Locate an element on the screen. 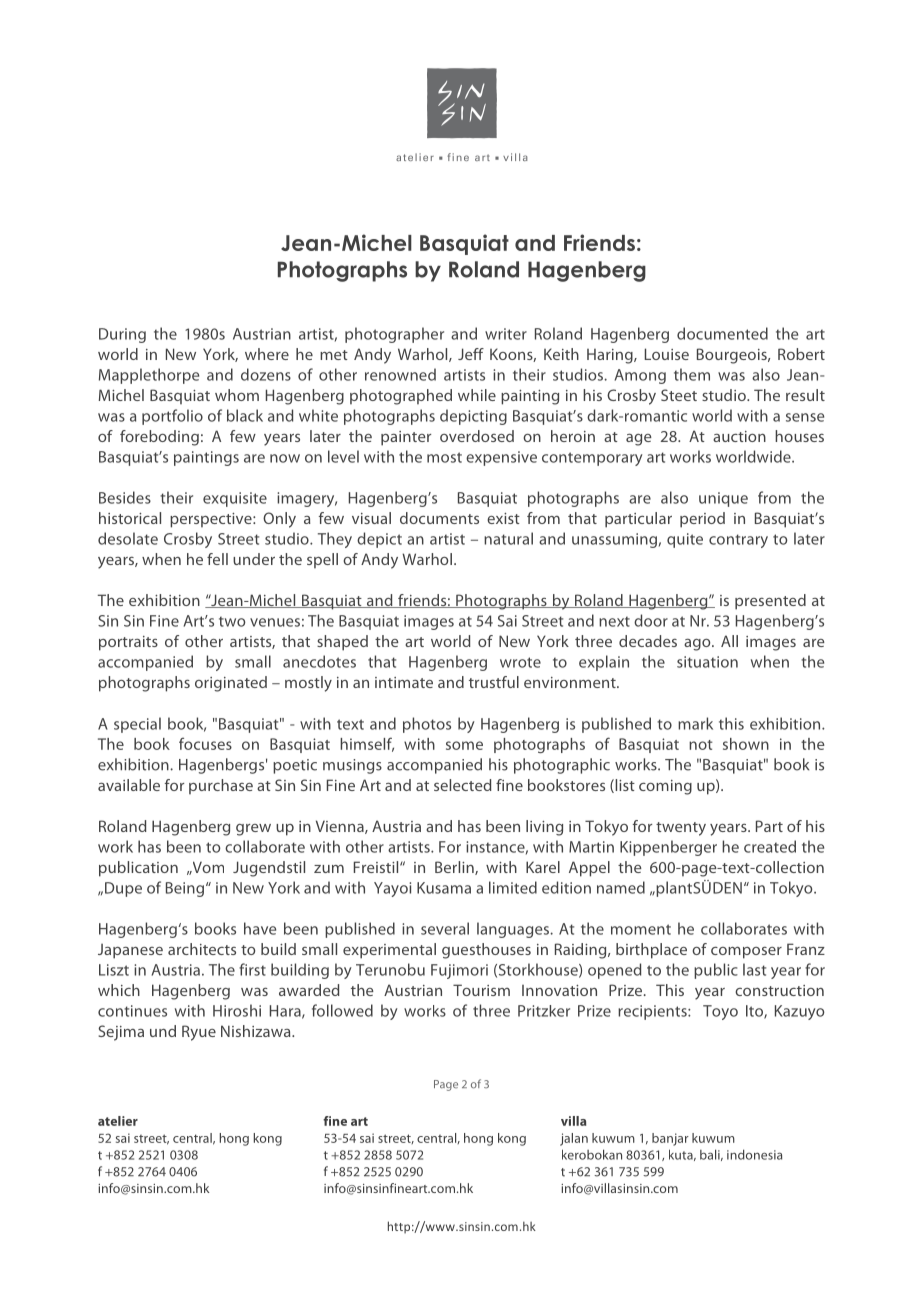 Image resolution: width=924 pixels, height=1308 pixels. situation is located at coordinates (707, 662).
